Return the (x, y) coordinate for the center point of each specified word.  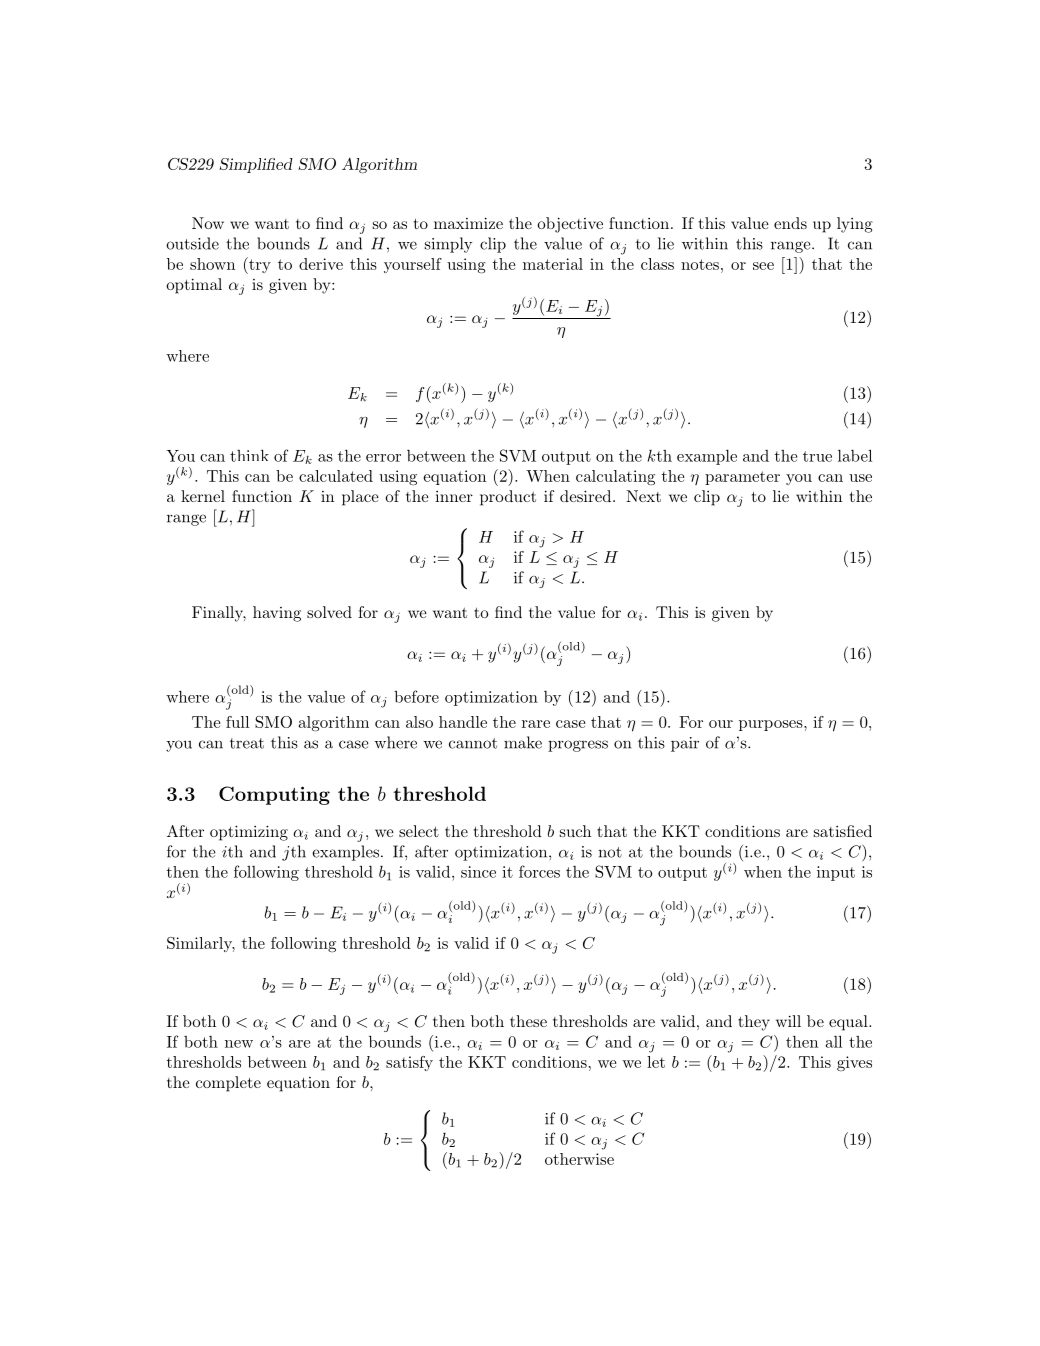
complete (228, 1084)
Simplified (256, 165)
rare (536, 724)
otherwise (579, 1159)
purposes (772, 725)
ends (790, 223)
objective (570, 225)
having (277, 614)
